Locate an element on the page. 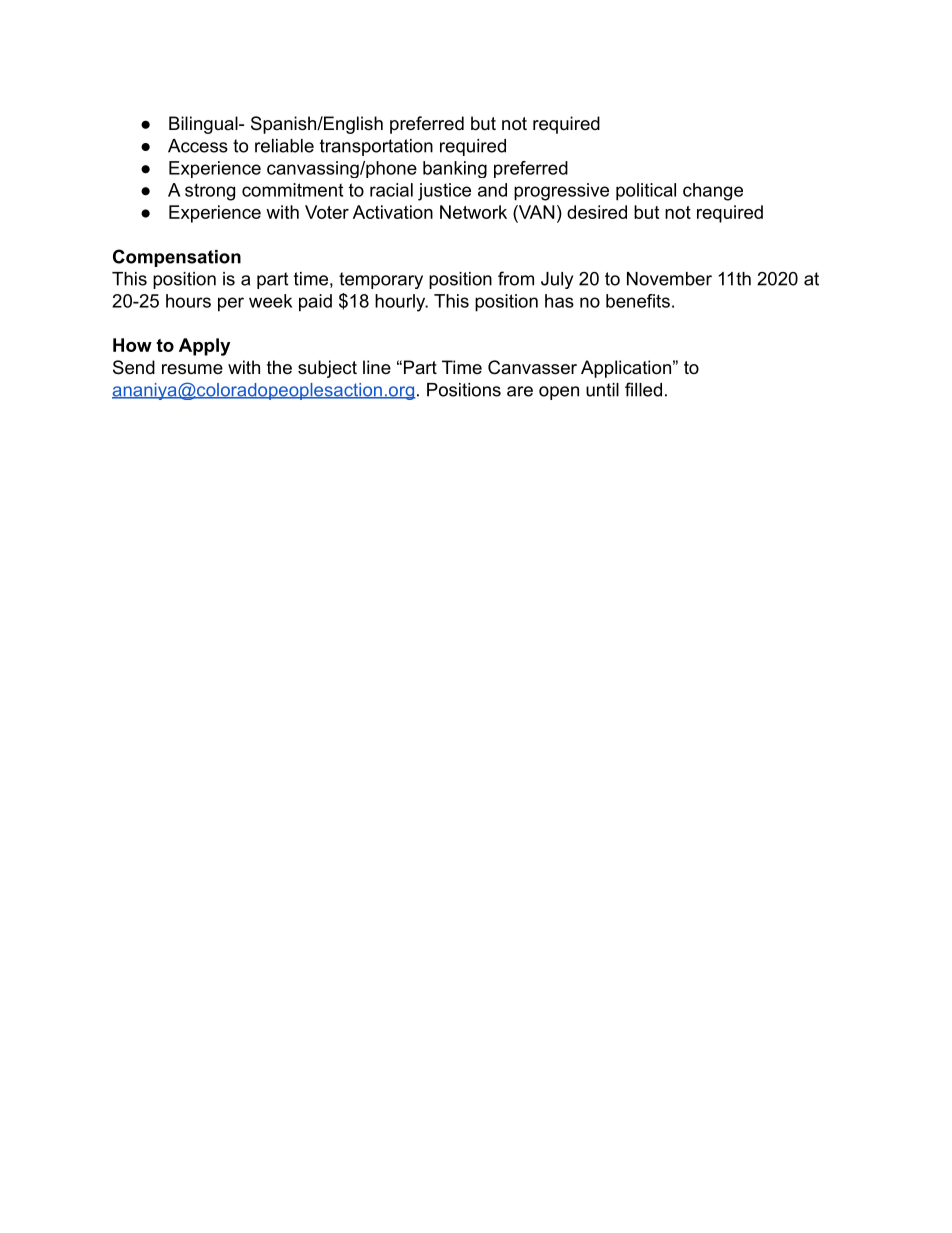 The image size is (952, 1233). filled is located at coordinates (643, 389).
